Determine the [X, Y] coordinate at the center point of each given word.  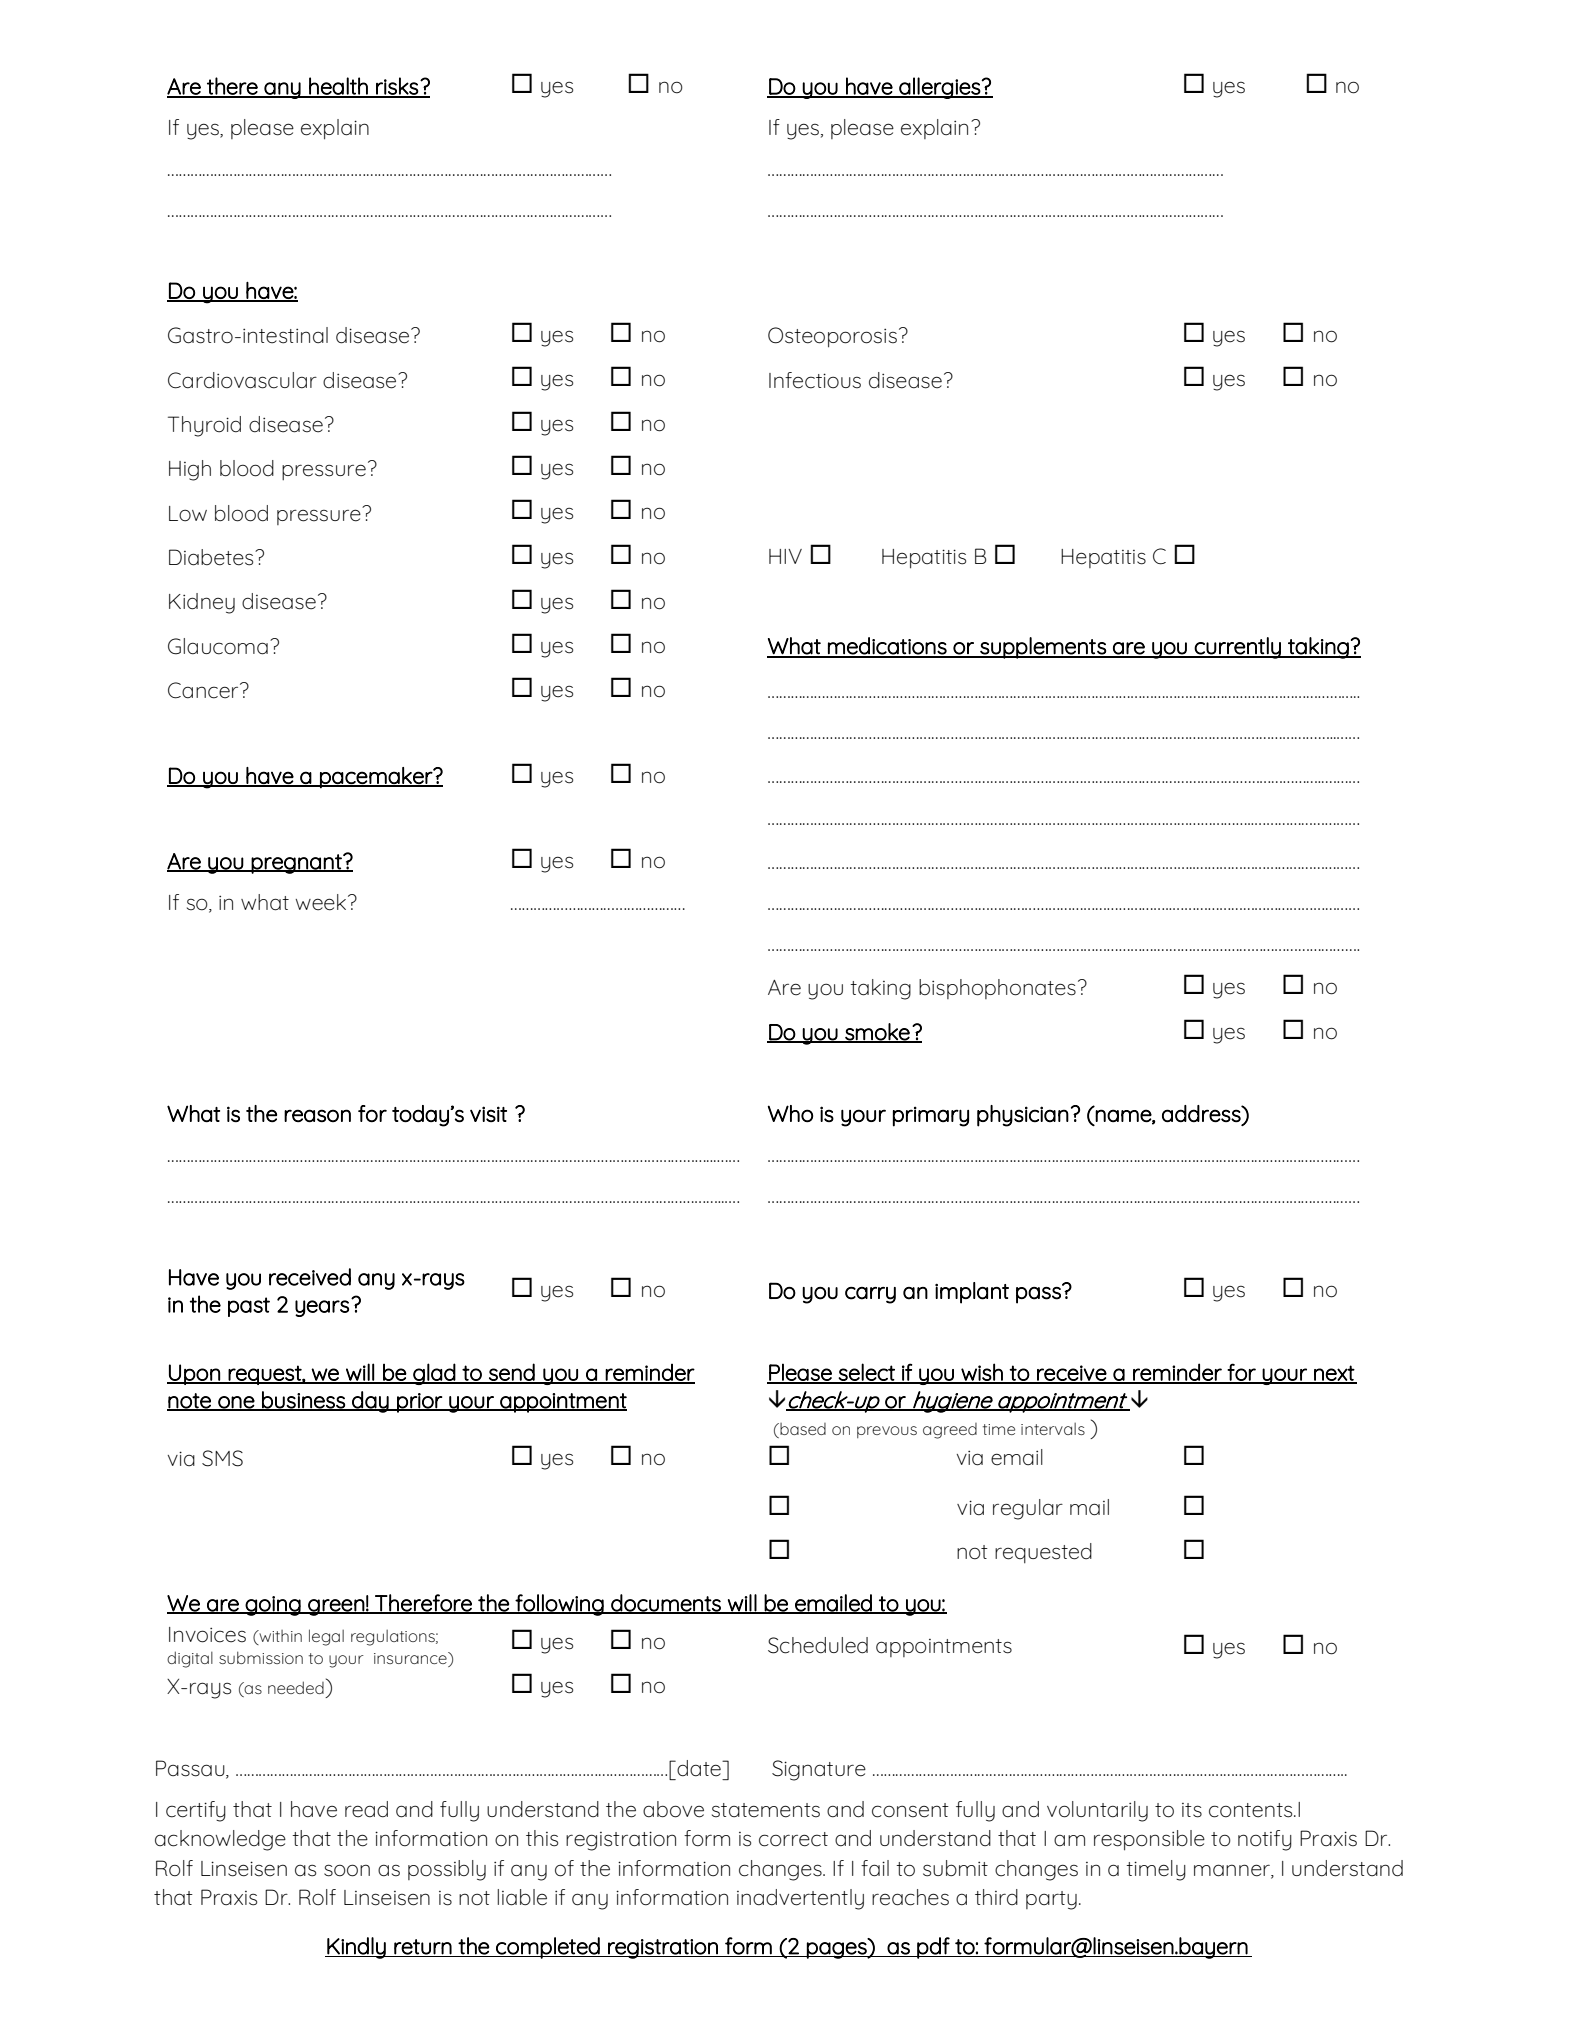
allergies [939, 88]
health [338, 87]
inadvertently [800, 1899]
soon [347, 1870]
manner [1233, 1871]
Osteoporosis [832, 337]
